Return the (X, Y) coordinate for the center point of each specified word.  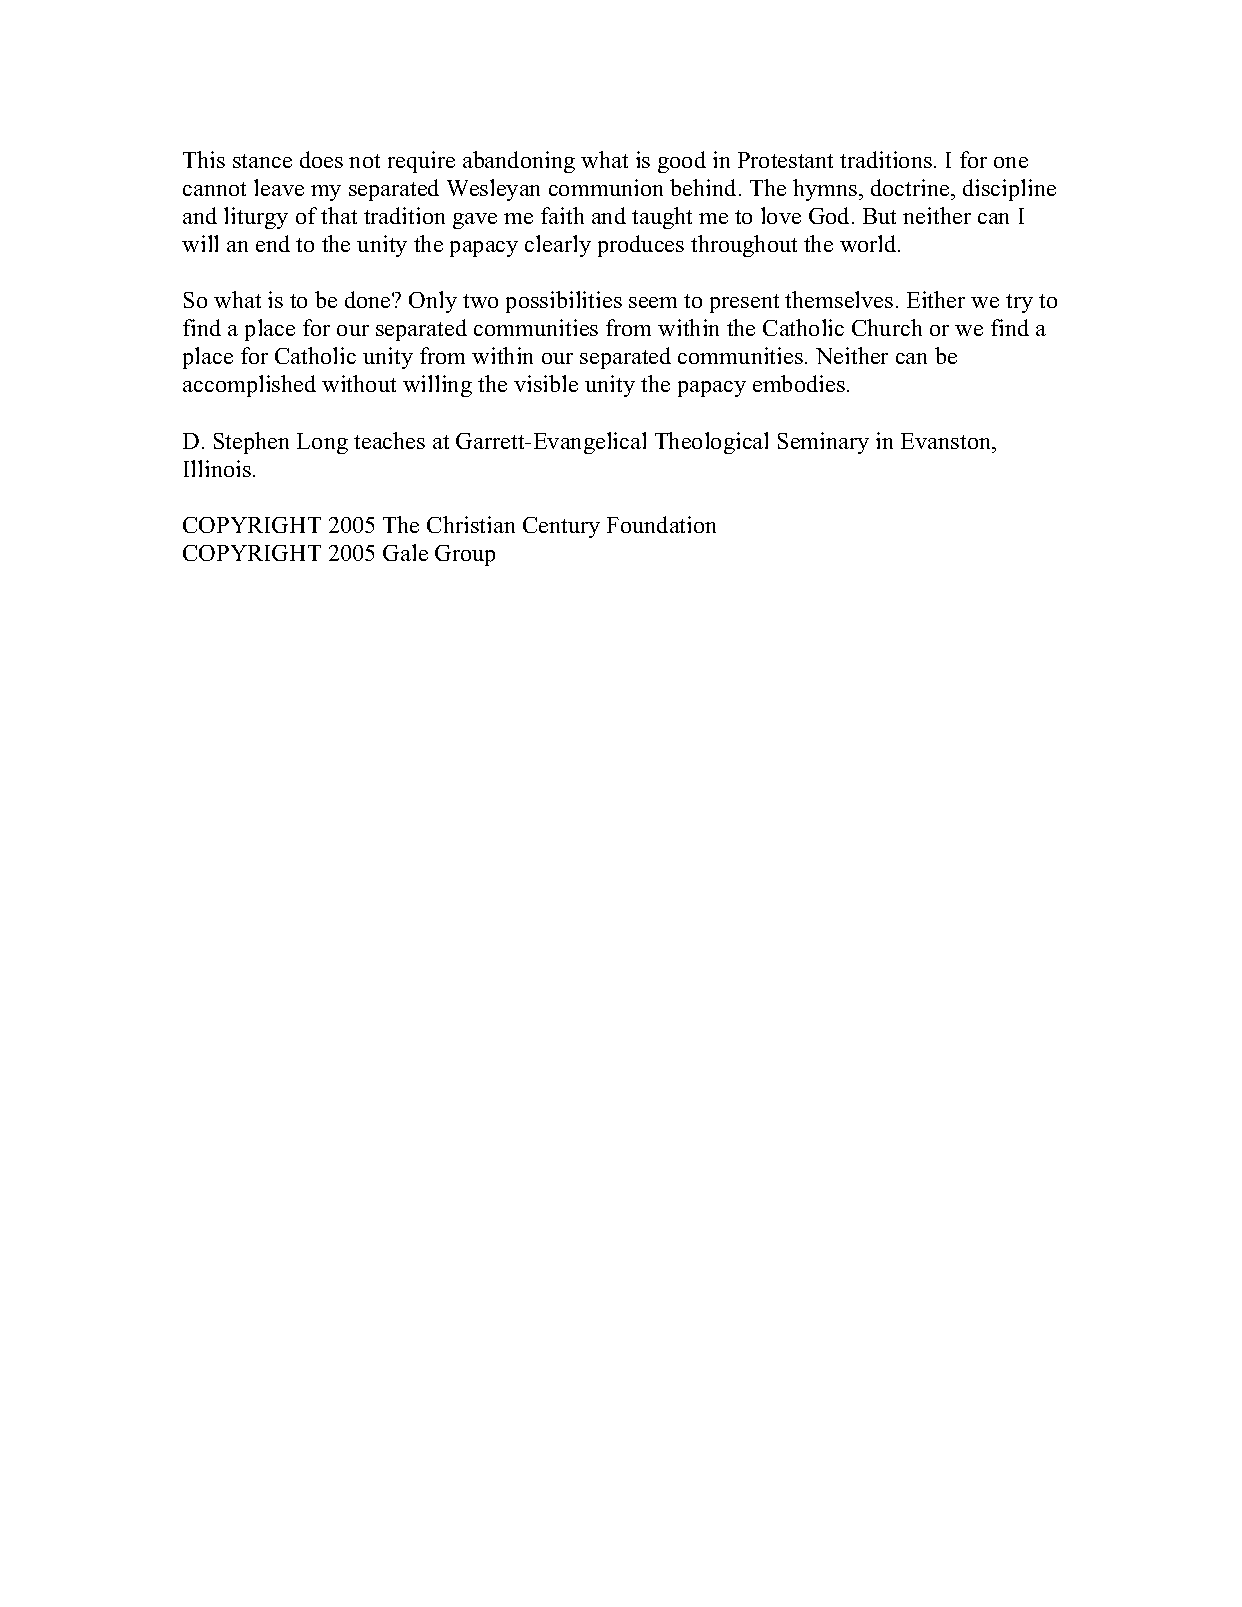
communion (606, 187)
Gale (405, 552)
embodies (799, 383)
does (321, 159)
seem (653, 302)
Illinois (217, 468)
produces (641, 246)
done (369, 299)
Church (887, 327)
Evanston (947, 441)
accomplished (249, 386)
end (273, 243)
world (869, 243)
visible (546, 383)
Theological (711, 443)
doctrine (911, 187)
